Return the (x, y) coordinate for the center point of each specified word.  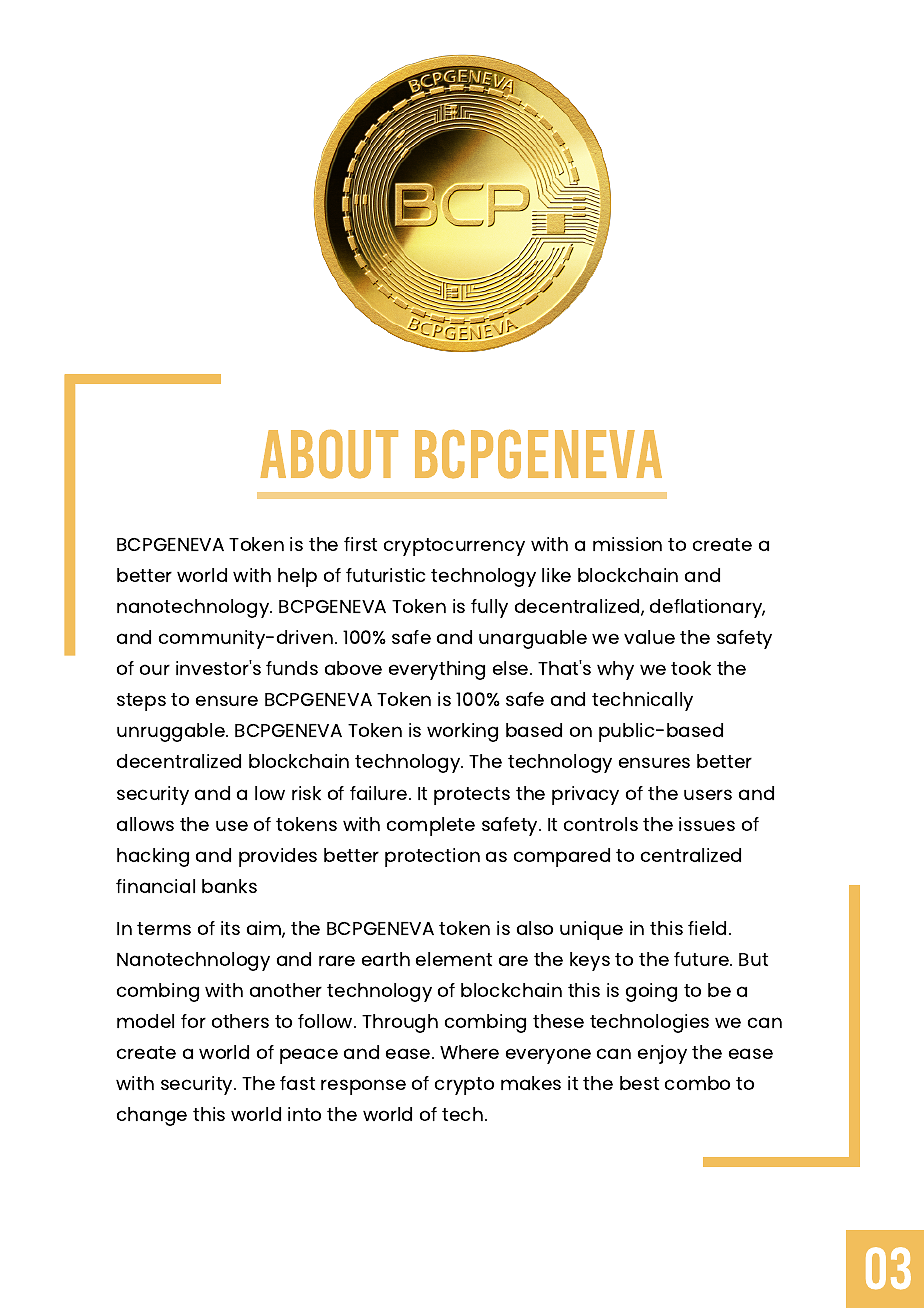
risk (306, 793)
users (708, 794)
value (649, 637)
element (454, 959)
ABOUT (329, 454)
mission (627, 544)
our (155, 669)
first (360, 544)
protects (472, 796)
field (707, 928)
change (152, 1116)
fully (489, 608)
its (230, 928)
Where (469, 1052)
